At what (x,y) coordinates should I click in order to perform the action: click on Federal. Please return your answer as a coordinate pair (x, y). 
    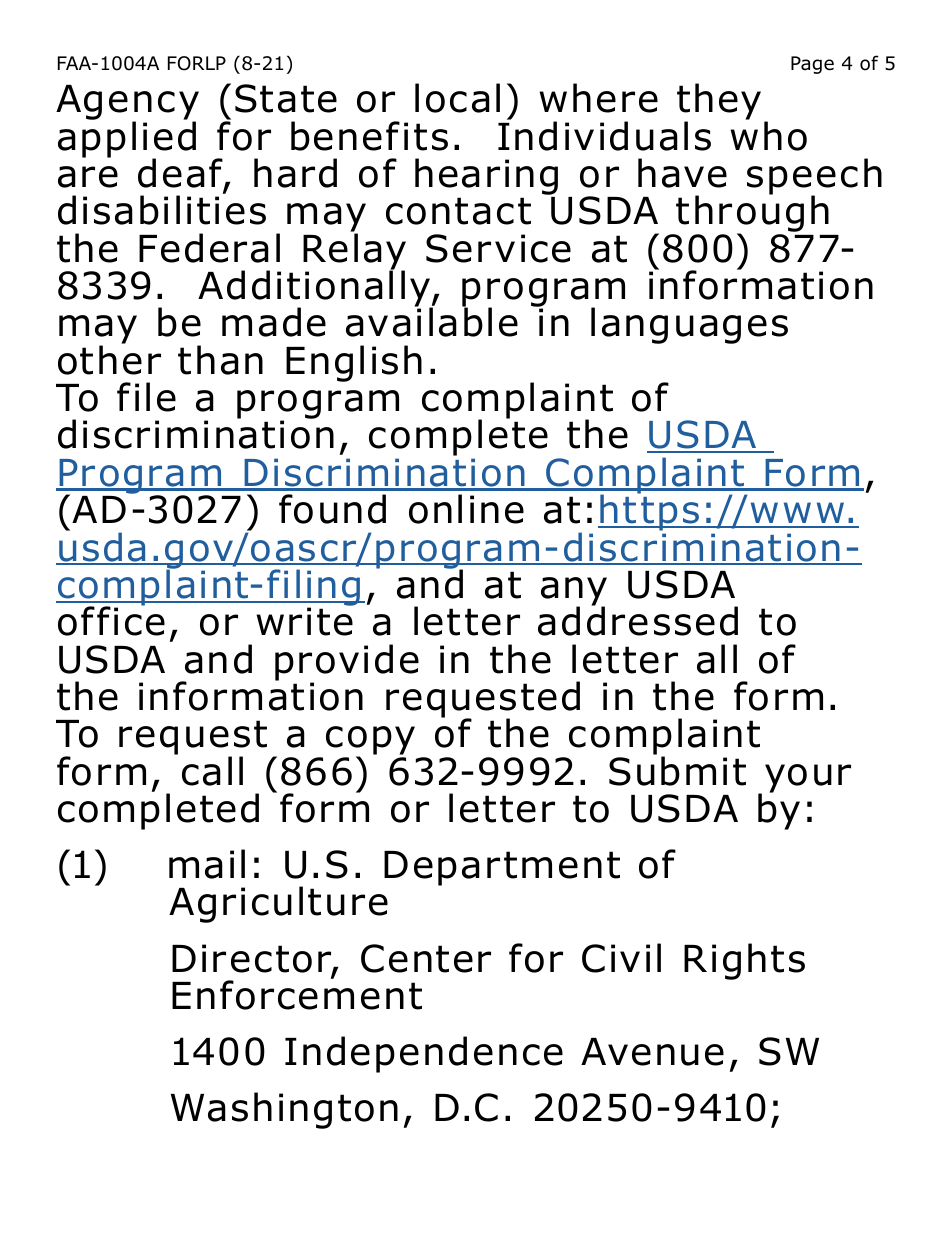
    Looking at the image, I should click on (209, 248).
